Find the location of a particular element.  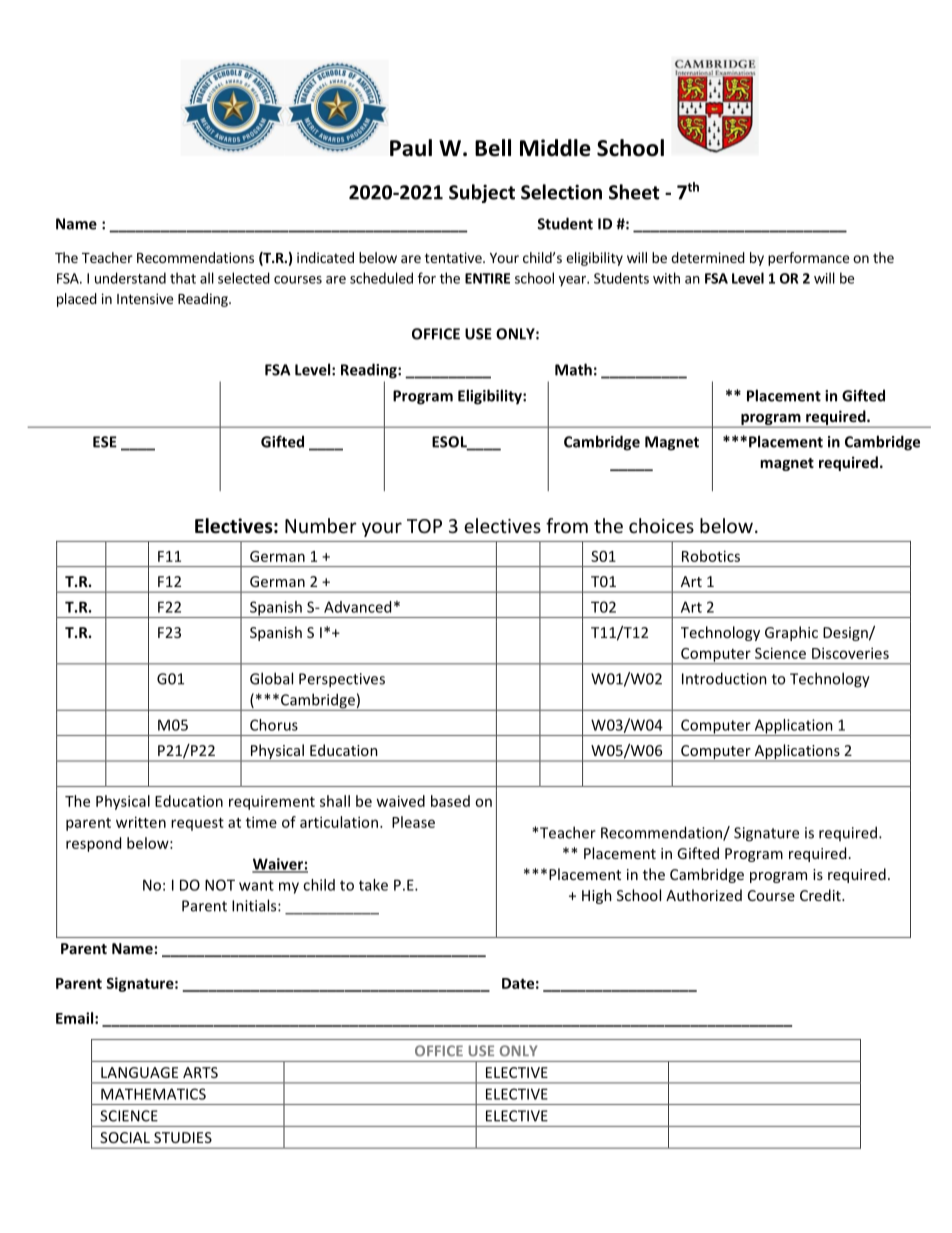

STUDIES is located at coordinates (183, 1137).
